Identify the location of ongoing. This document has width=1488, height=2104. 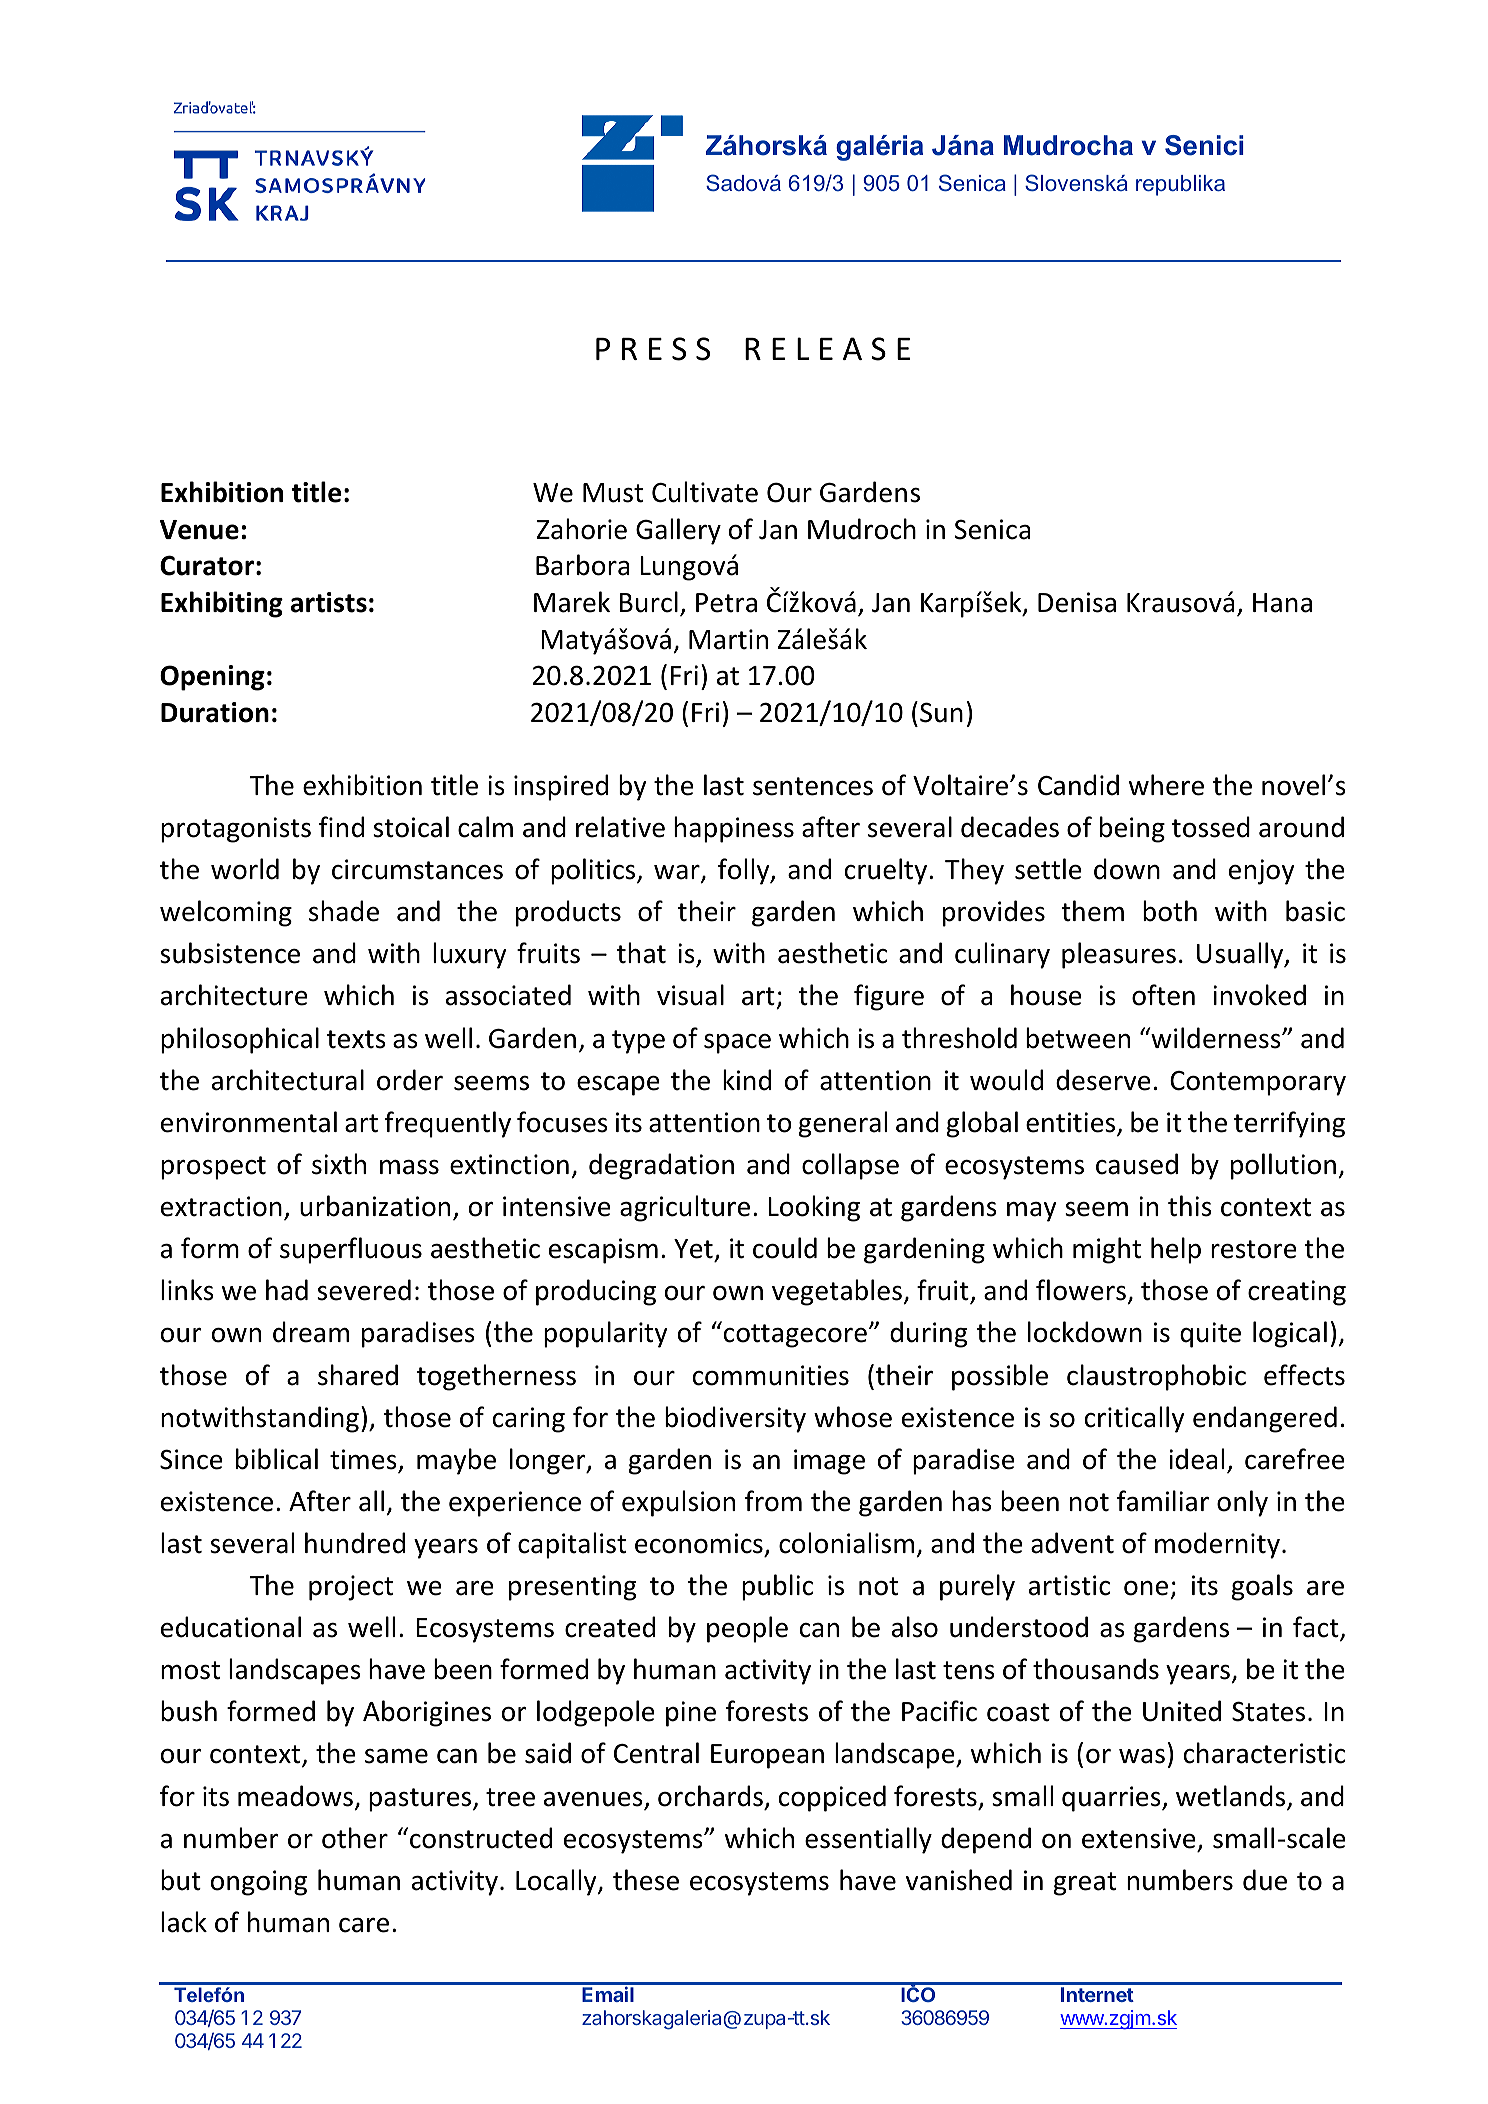
(259, 1883).
